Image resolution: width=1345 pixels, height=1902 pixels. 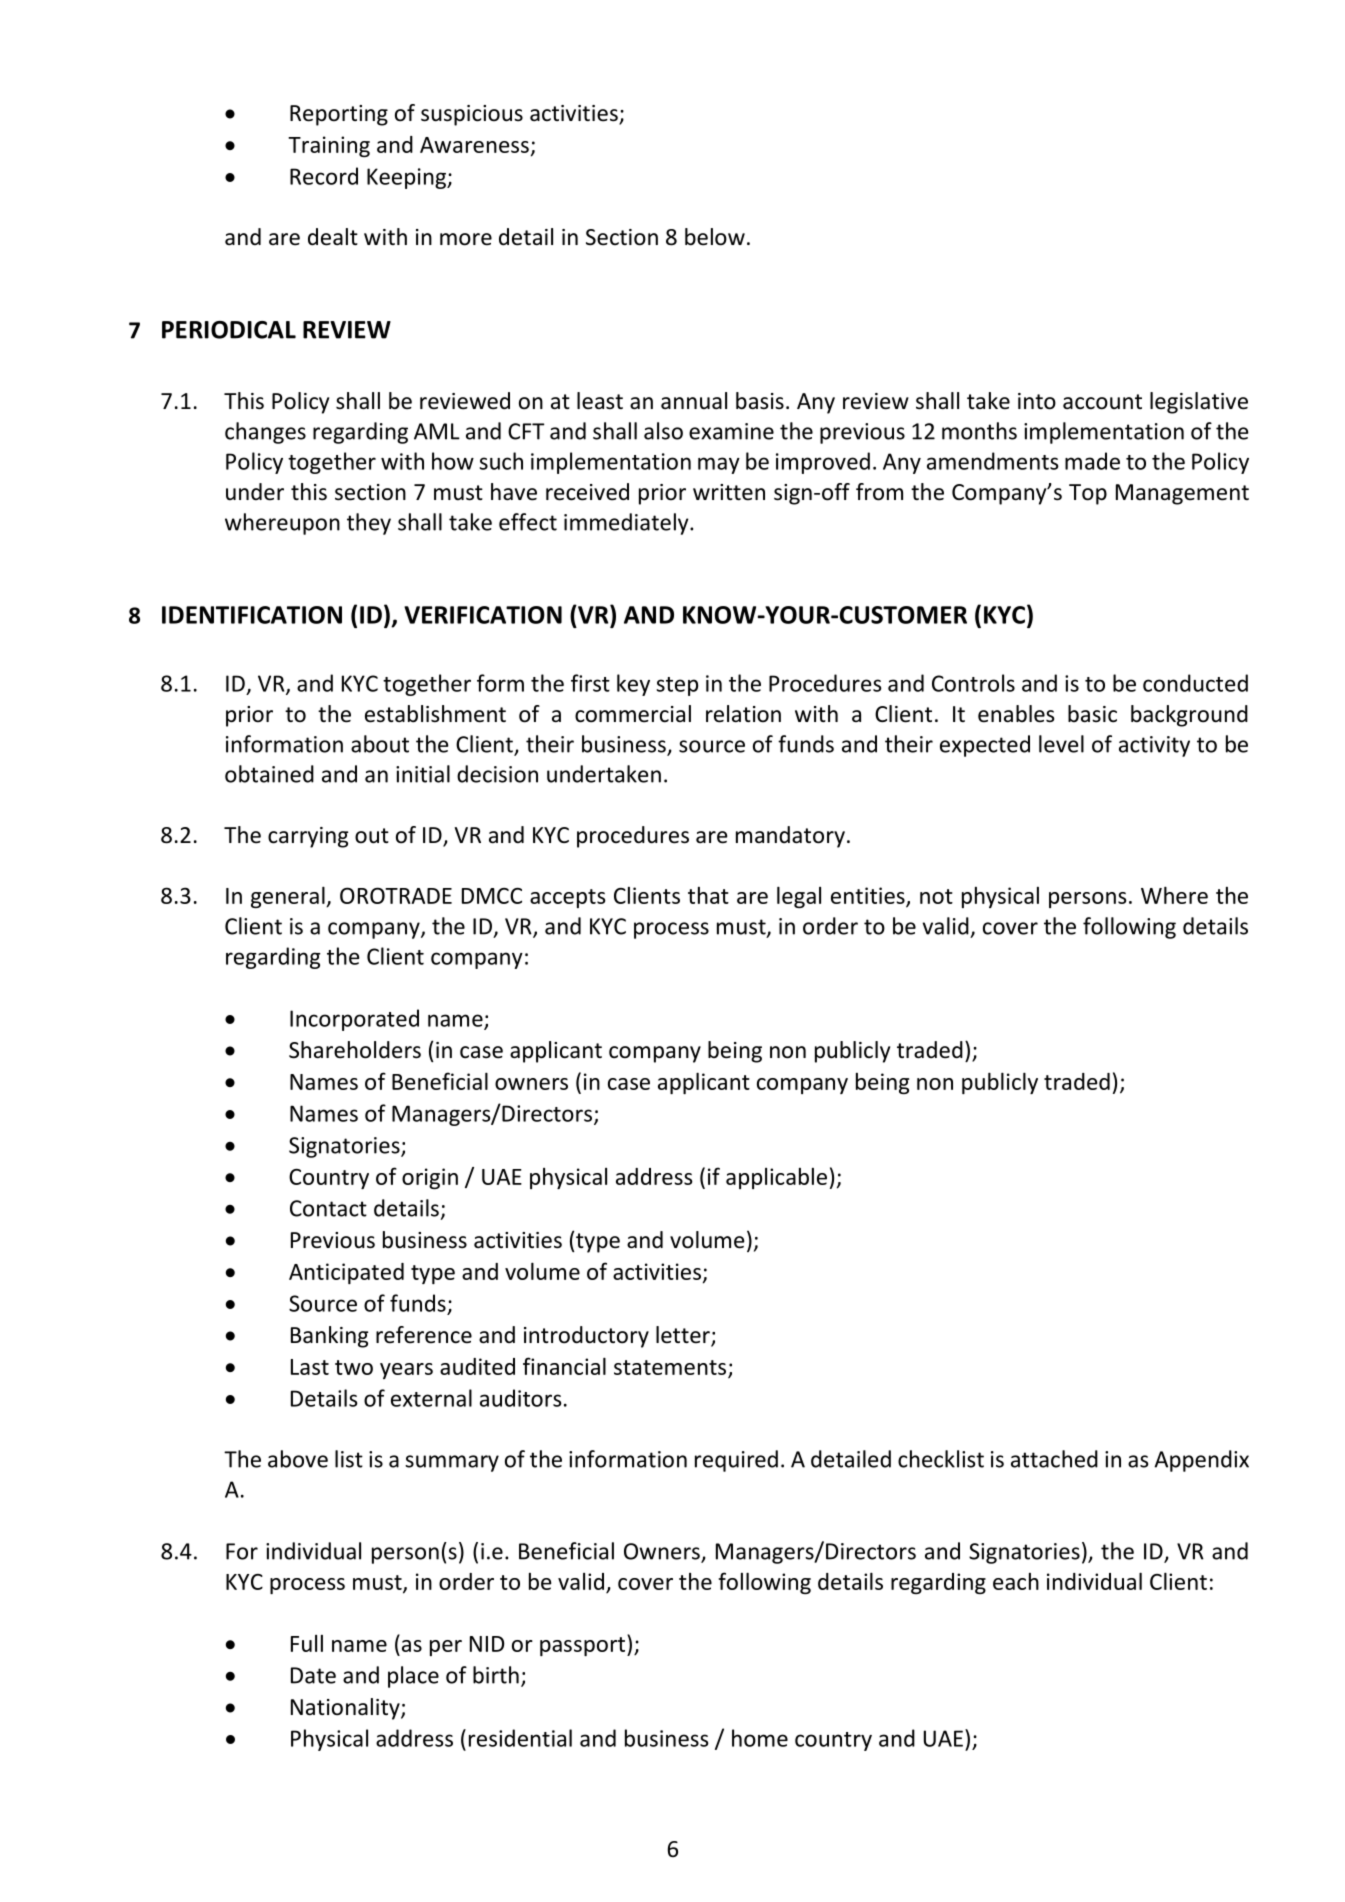 I want to click on Record, so click(x=324, y=176).
